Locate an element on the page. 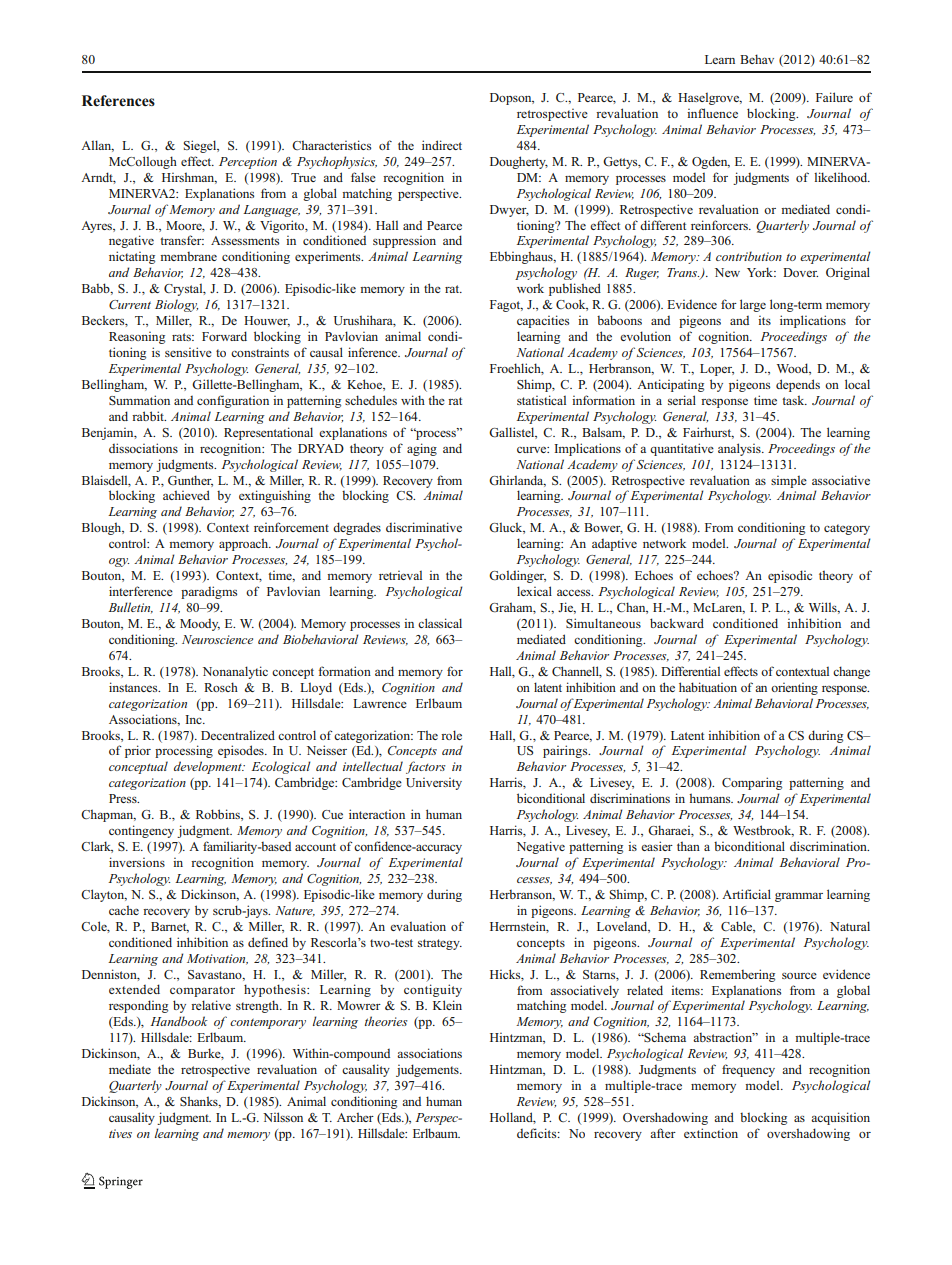 This image has height=1265, width=952. Nilsson is located at coordinates (283, 1117).
